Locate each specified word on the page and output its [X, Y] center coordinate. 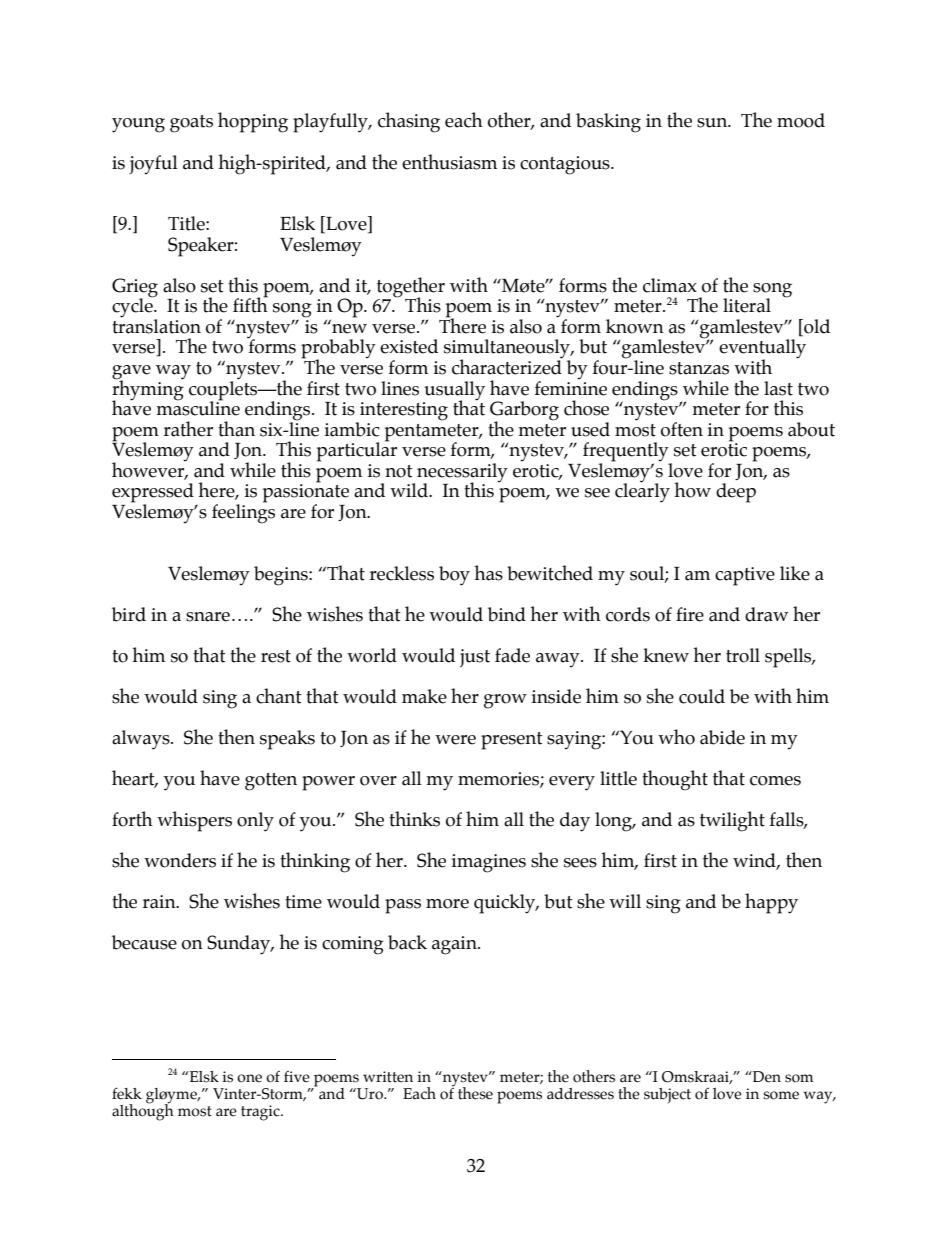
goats [191, 124]
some [781, 1095]
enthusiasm [449, 162]
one [249, 1078]
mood [801, 120]
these [475, 1093]
